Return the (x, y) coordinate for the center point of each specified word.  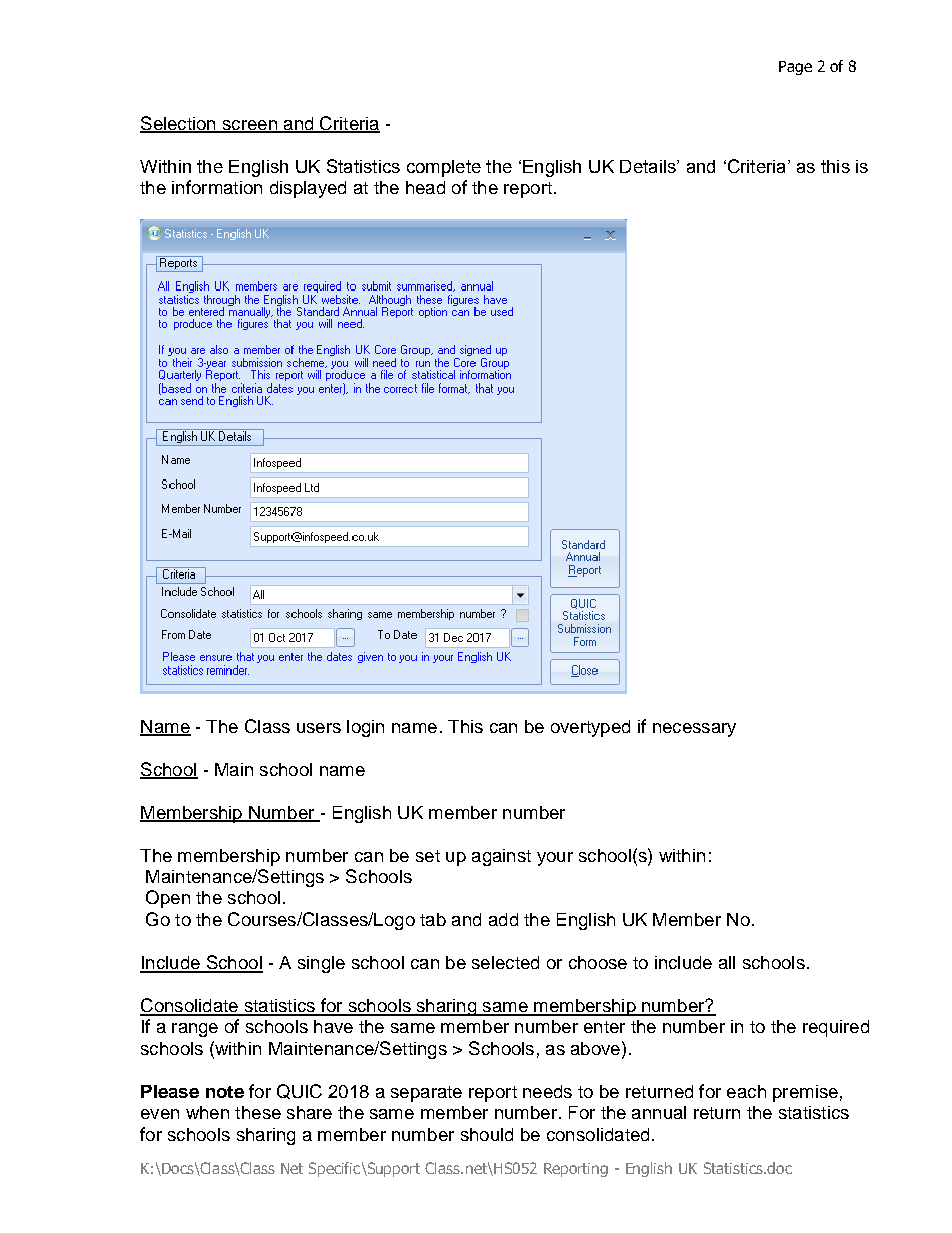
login (365, 728)
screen (249, 126)
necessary (694, 730)
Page (795, 68)
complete (444, 168)
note (225, 1092)
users (319, 728)
